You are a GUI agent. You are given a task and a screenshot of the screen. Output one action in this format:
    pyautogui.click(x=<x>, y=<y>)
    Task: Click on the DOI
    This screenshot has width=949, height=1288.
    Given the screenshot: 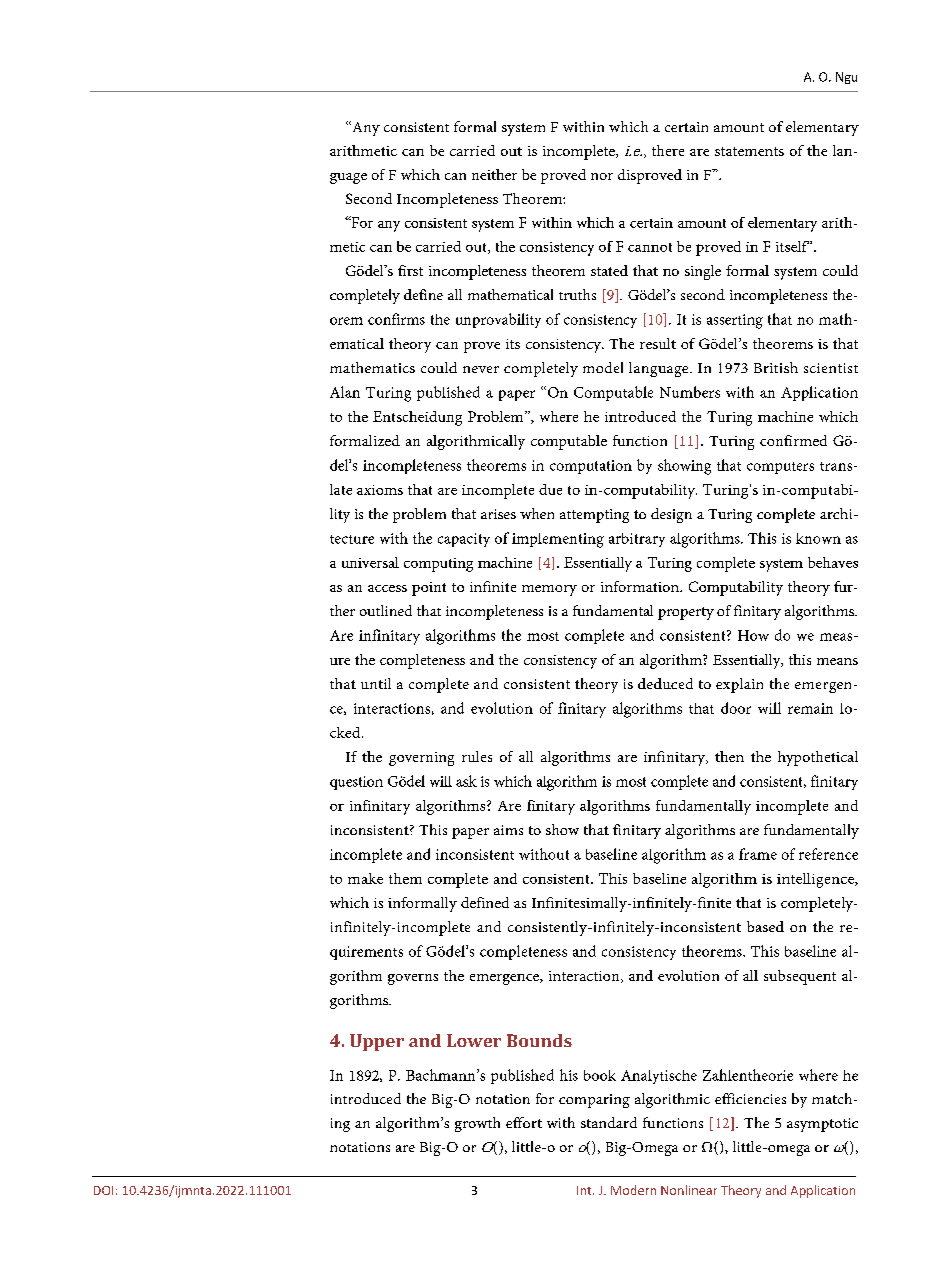 What is the action you would take?
    pyautogui.click(x=103, y=1190)
